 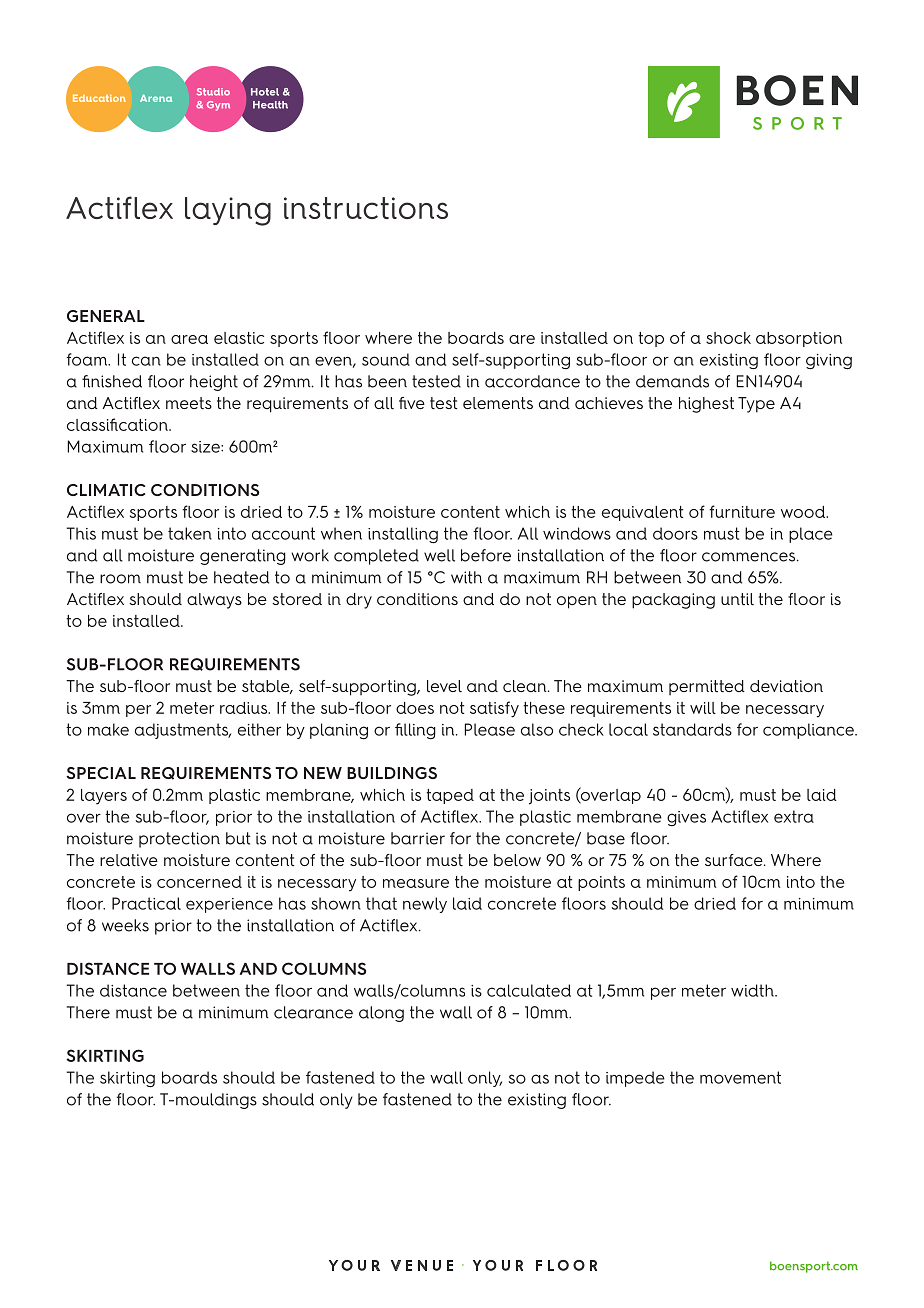 What do you see at coordinates (366, 208) in the screenshot?
I see `instructions` at bounding box center [366, 208].
